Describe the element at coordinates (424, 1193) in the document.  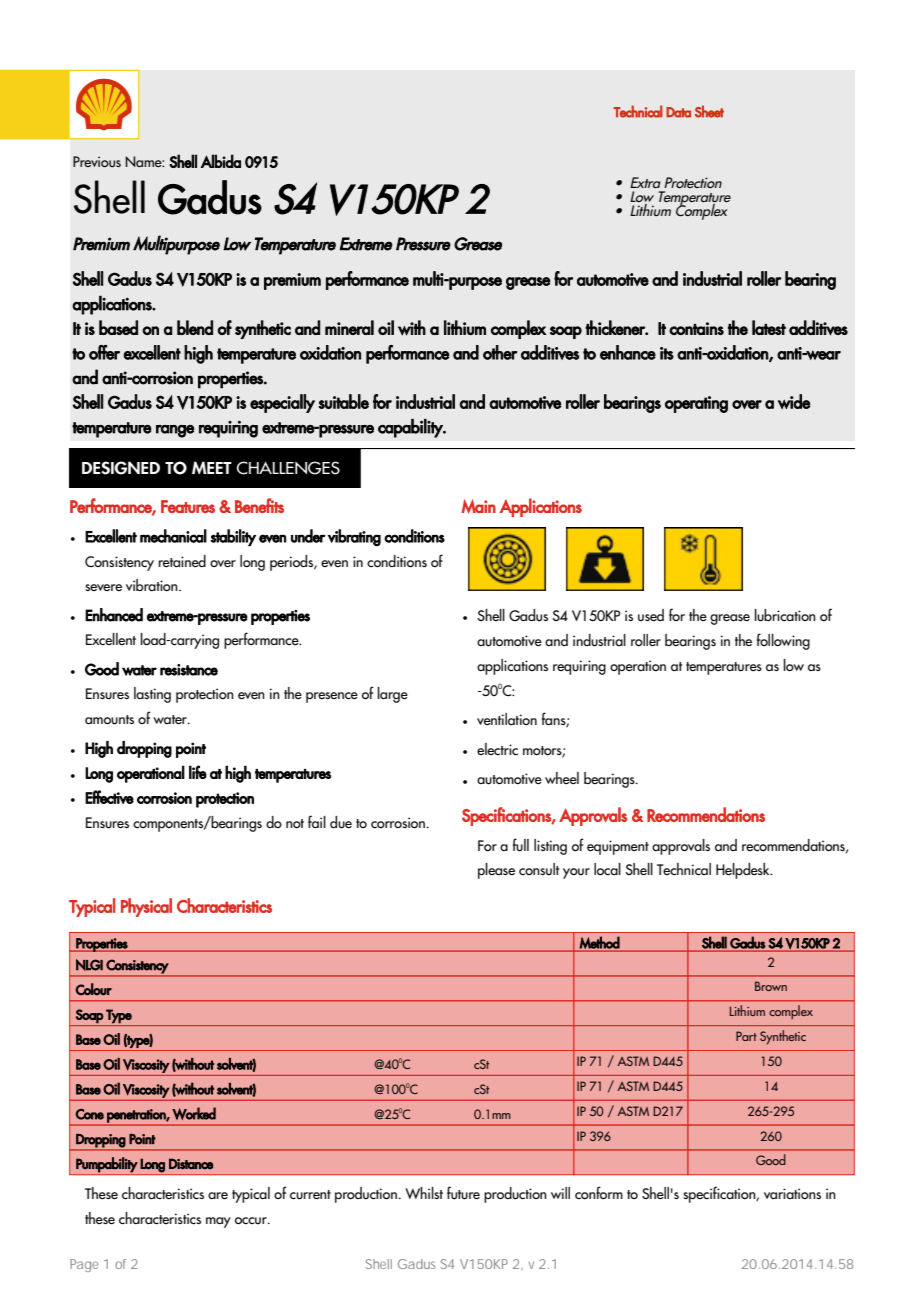
I see `Whilst` at that location.
